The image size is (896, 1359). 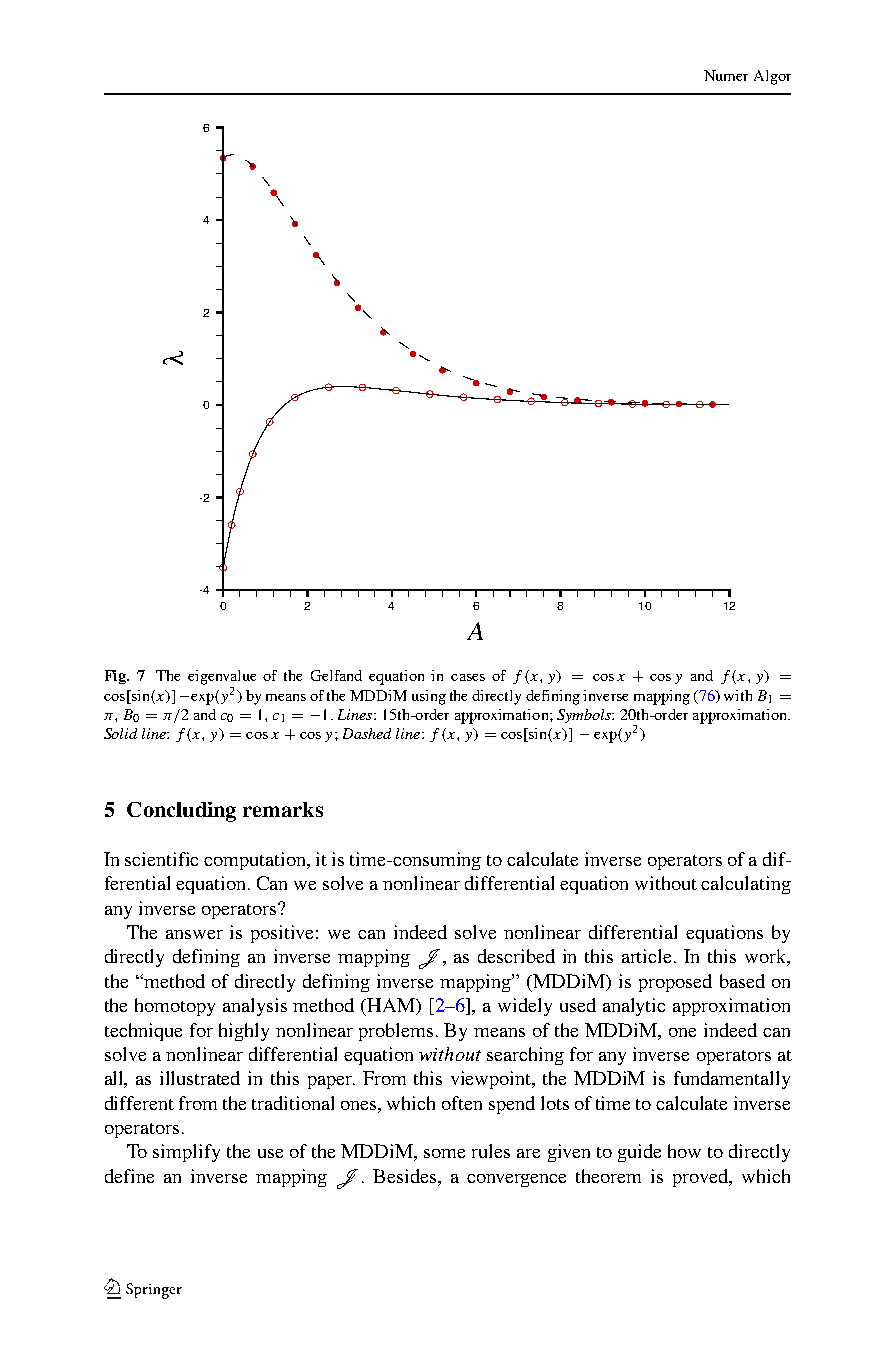 I want to click on Dashed, so click(x=367, y=733).
